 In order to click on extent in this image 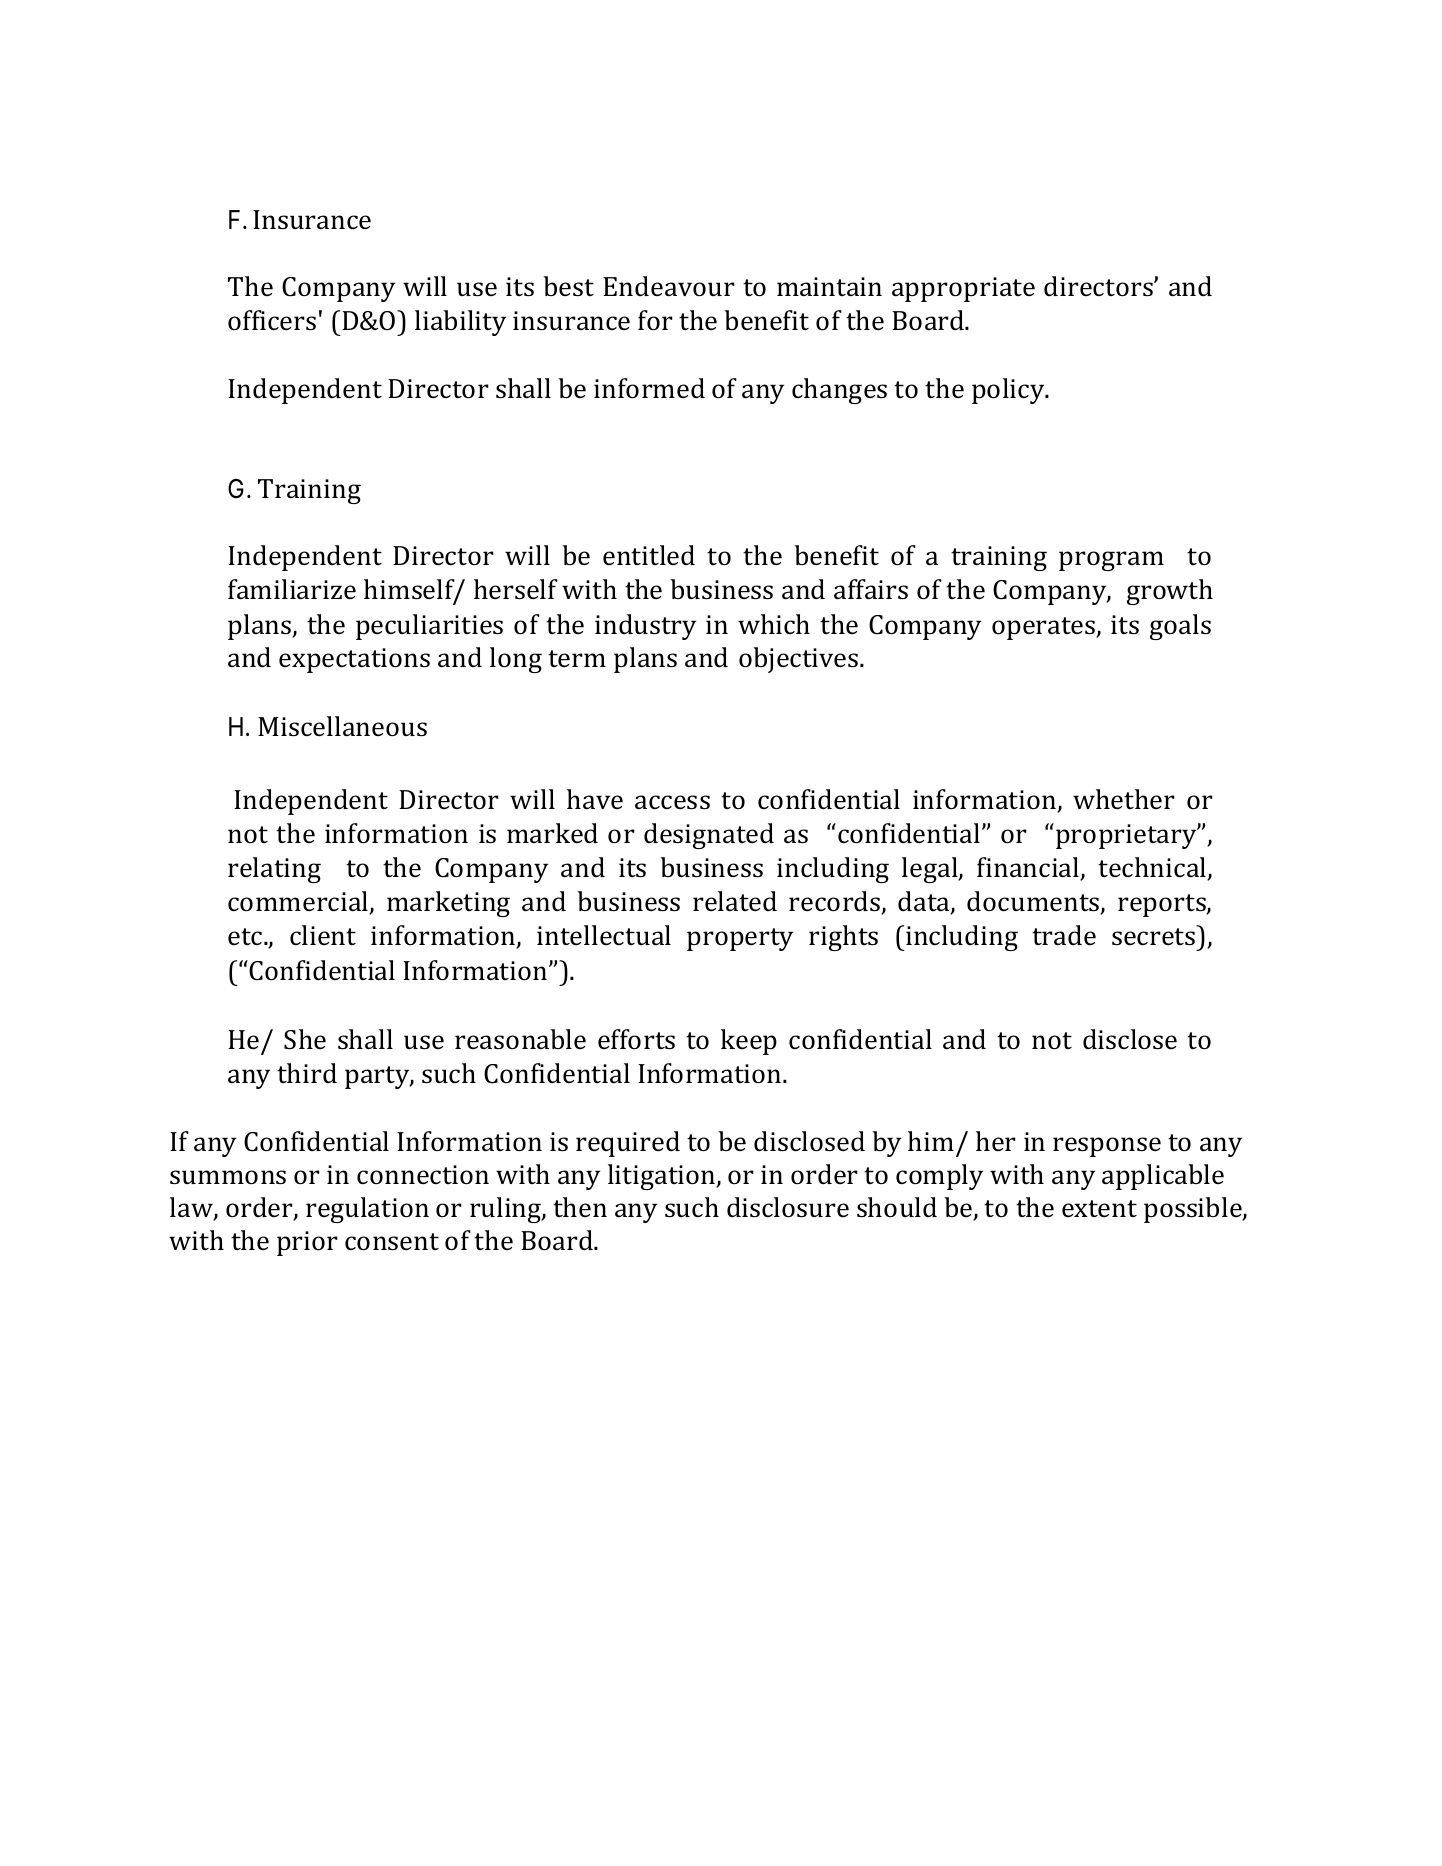, I will do `click(1099, 1209)`.
